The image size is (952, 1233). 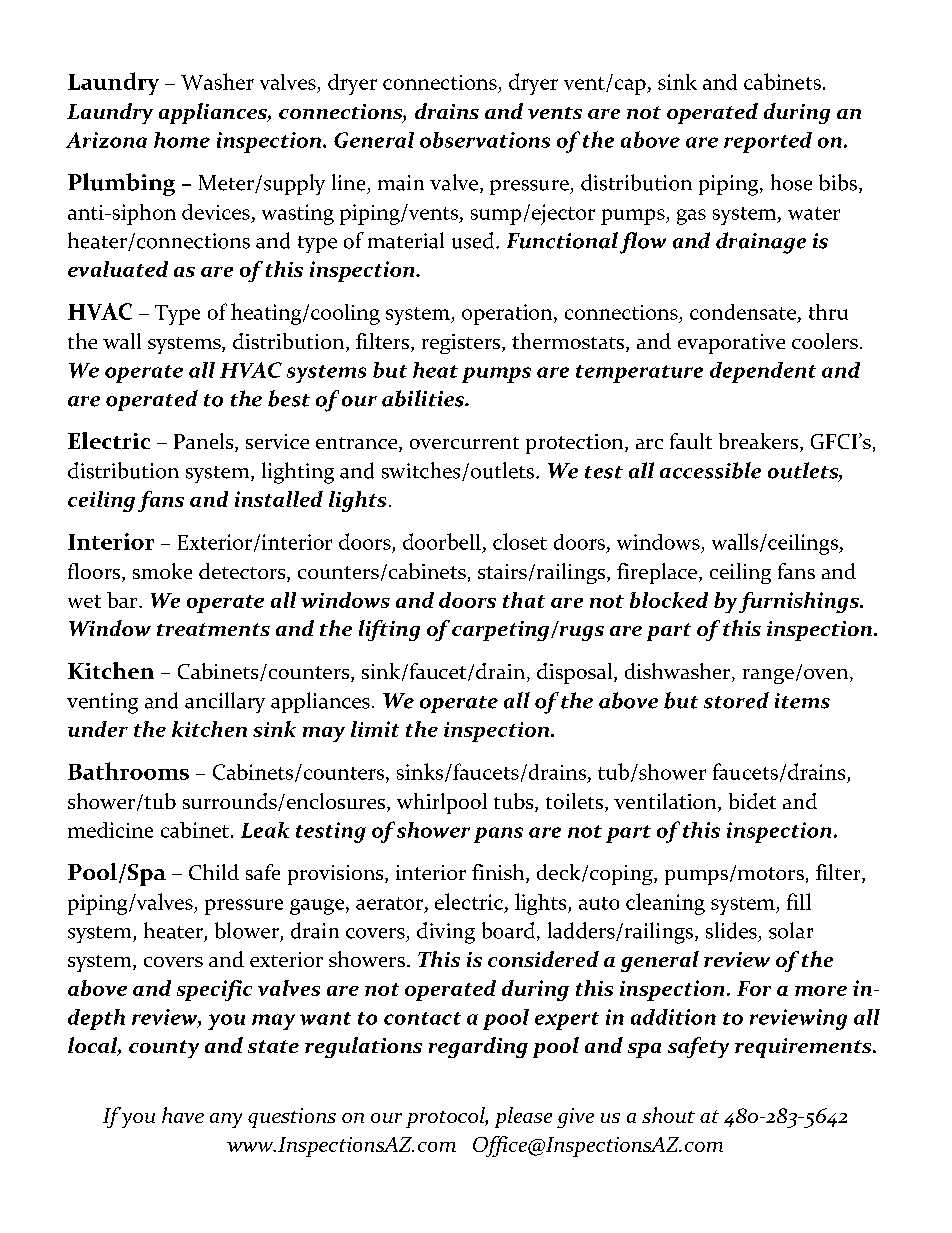 I want to click on lifting, so click(x=389, y=630).
